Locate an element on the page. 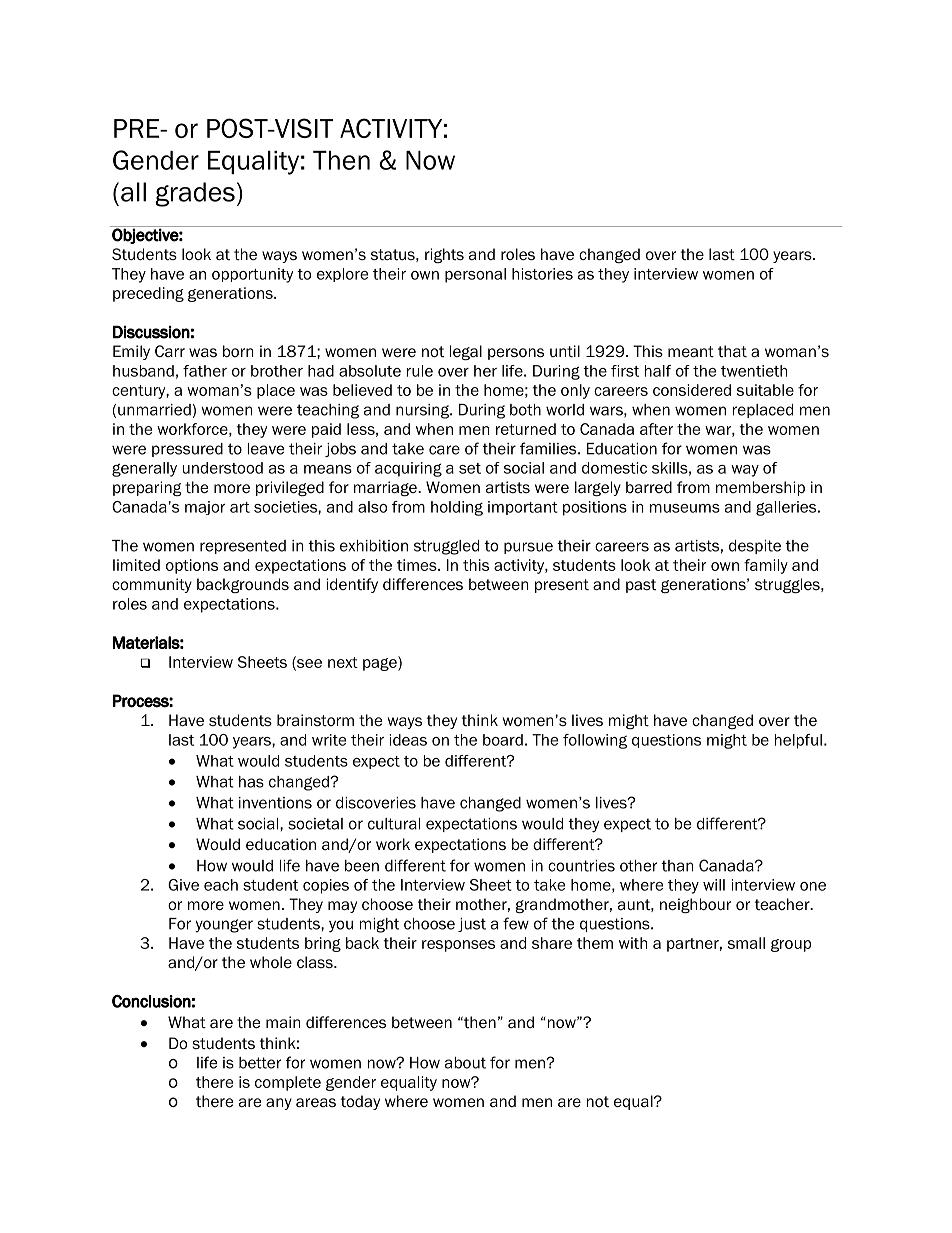 This image has width=952, height=1233. grades is located at coordinates (195, 194).
